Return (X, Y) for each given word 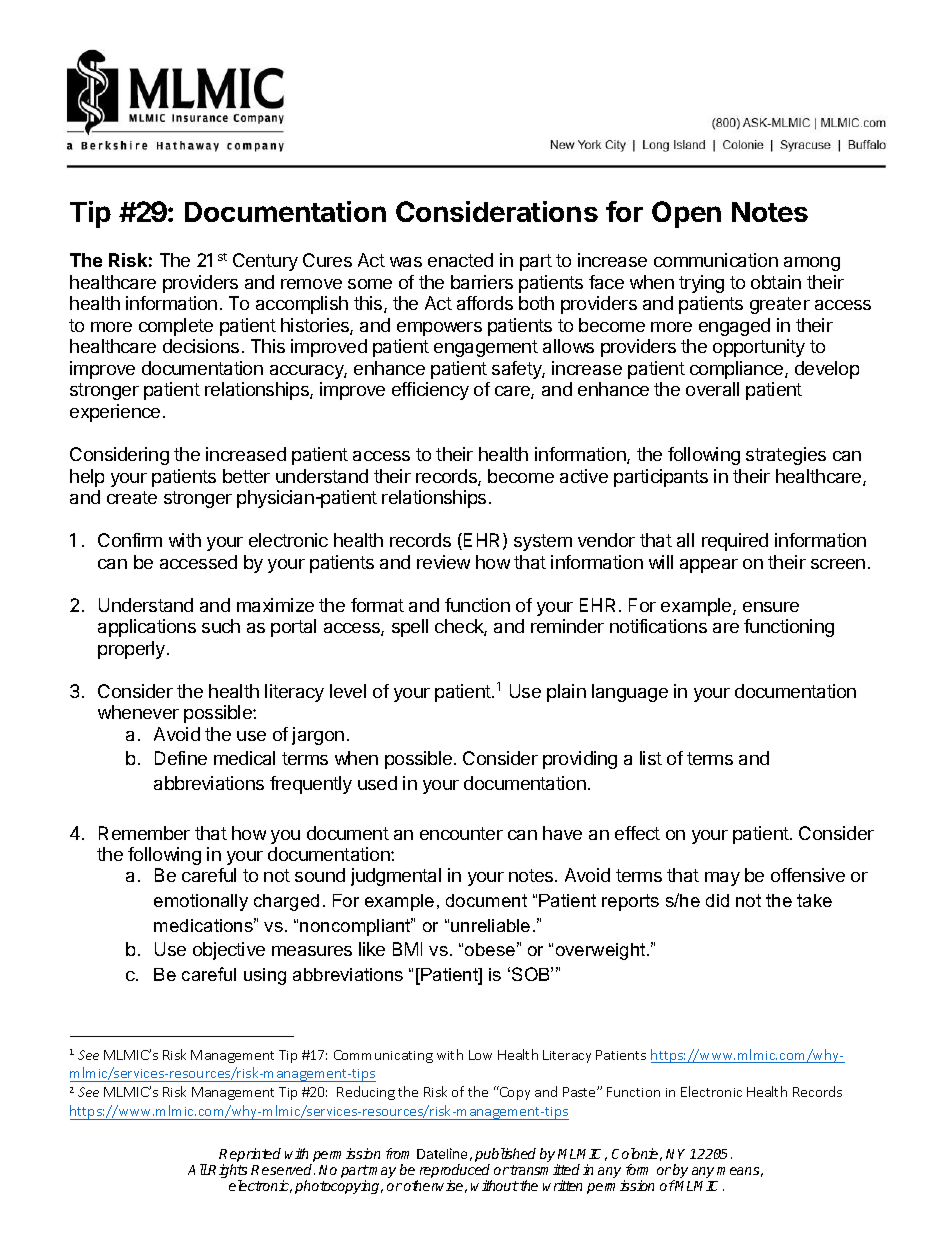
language (630, 693)
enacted (460, 260)
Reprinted (250, 1156)
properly (133, 650)
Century (265, 262)
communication (716, 260)
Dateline (442, 1153)
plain (566, 693)
